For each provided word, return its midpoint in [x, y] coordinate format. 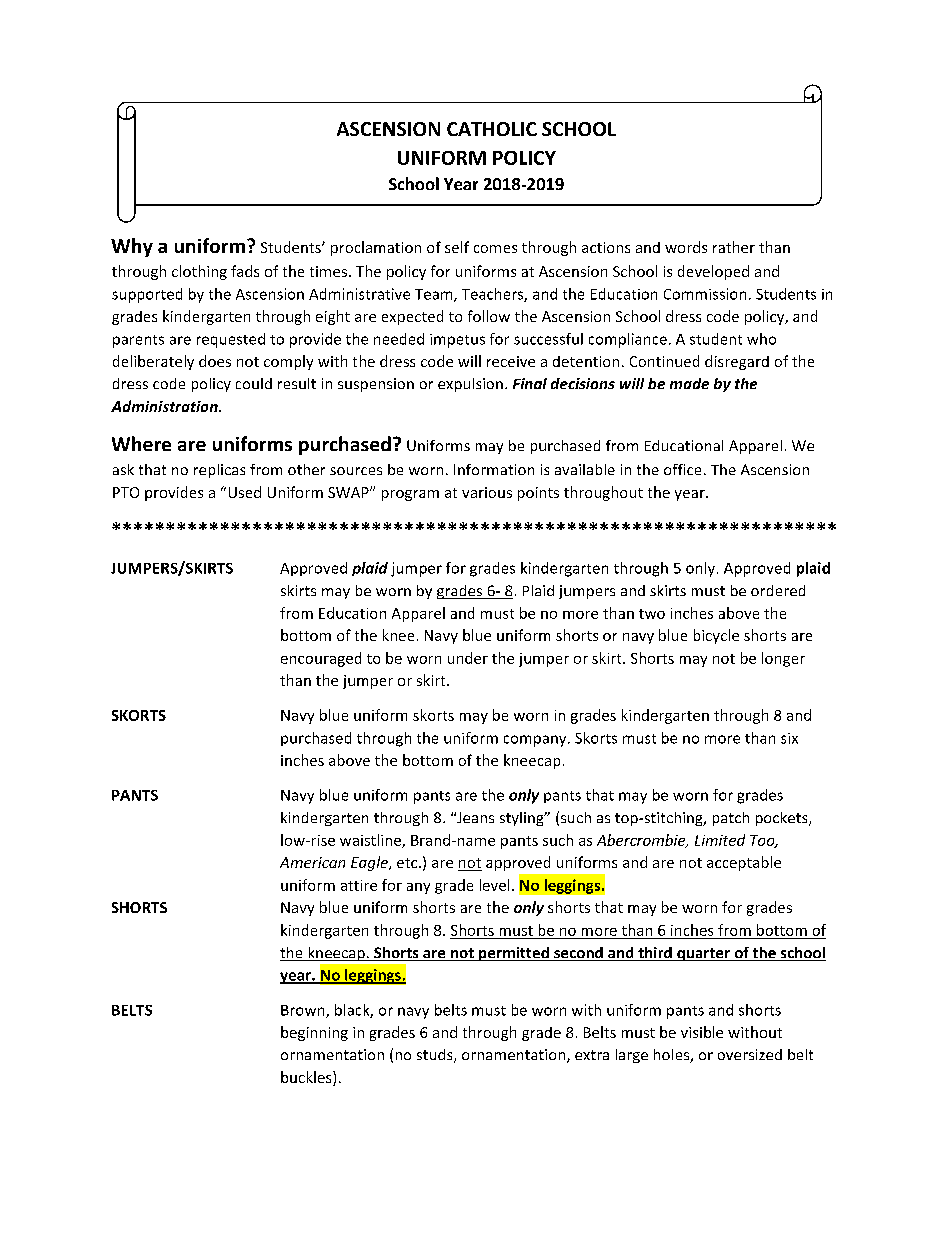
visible [702, 1032]
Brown [304, 1011]
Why [132, 247]
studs [436, 1056]
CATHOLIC [492, 129]
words [686, 247]
